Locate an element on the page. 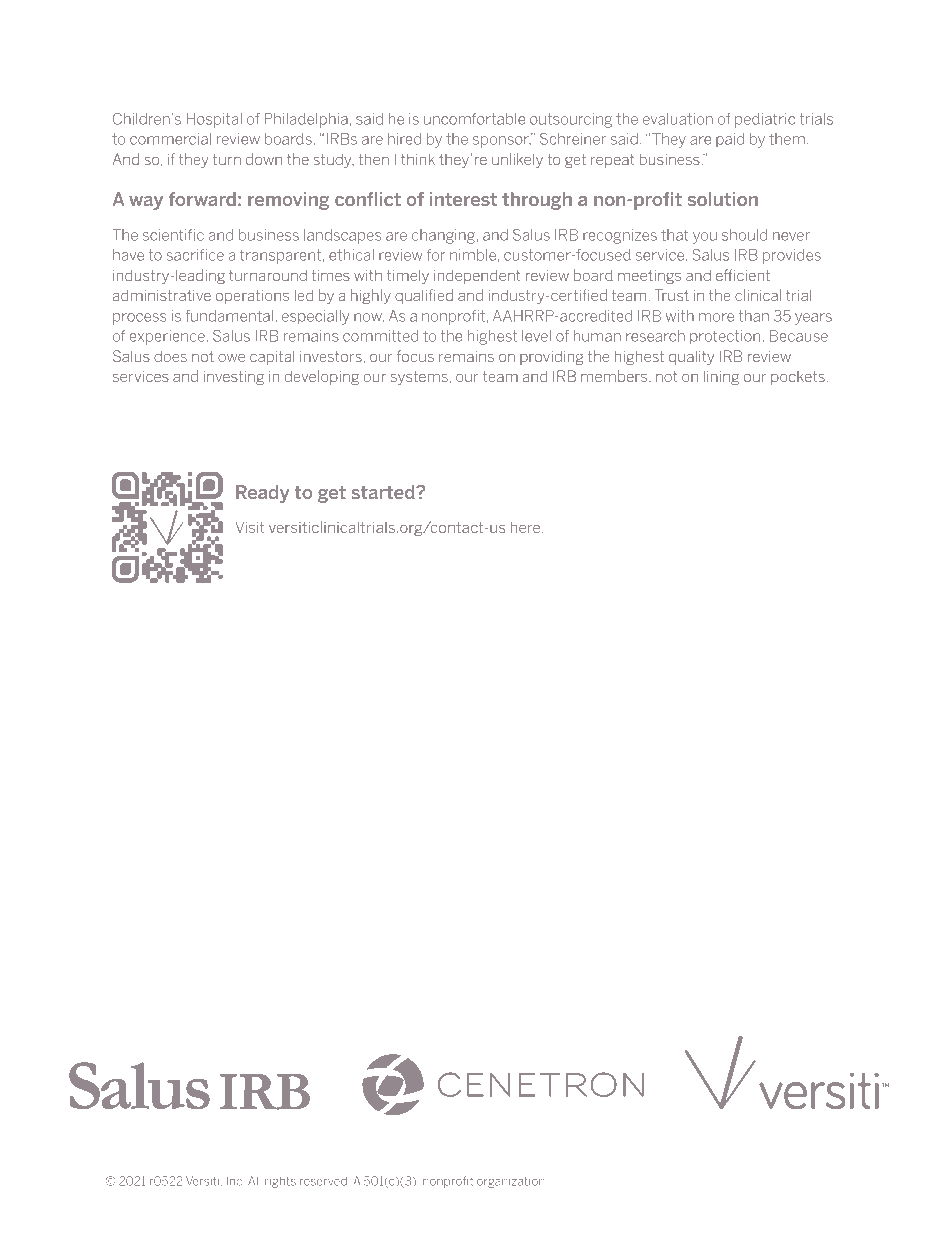  systems is located at coordinates (419, 378).
